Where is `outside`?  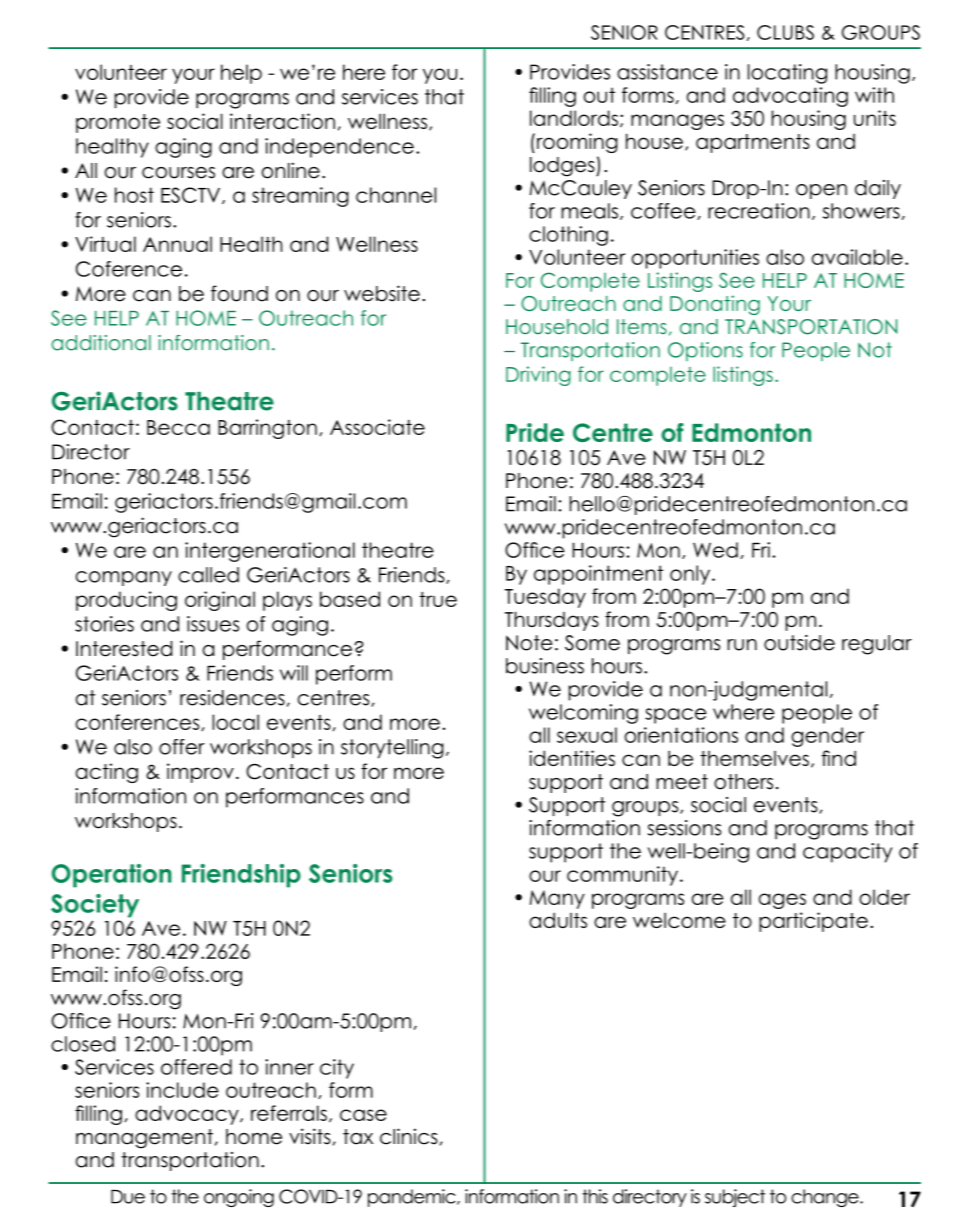
outside is located at coordinates (799, 643).
